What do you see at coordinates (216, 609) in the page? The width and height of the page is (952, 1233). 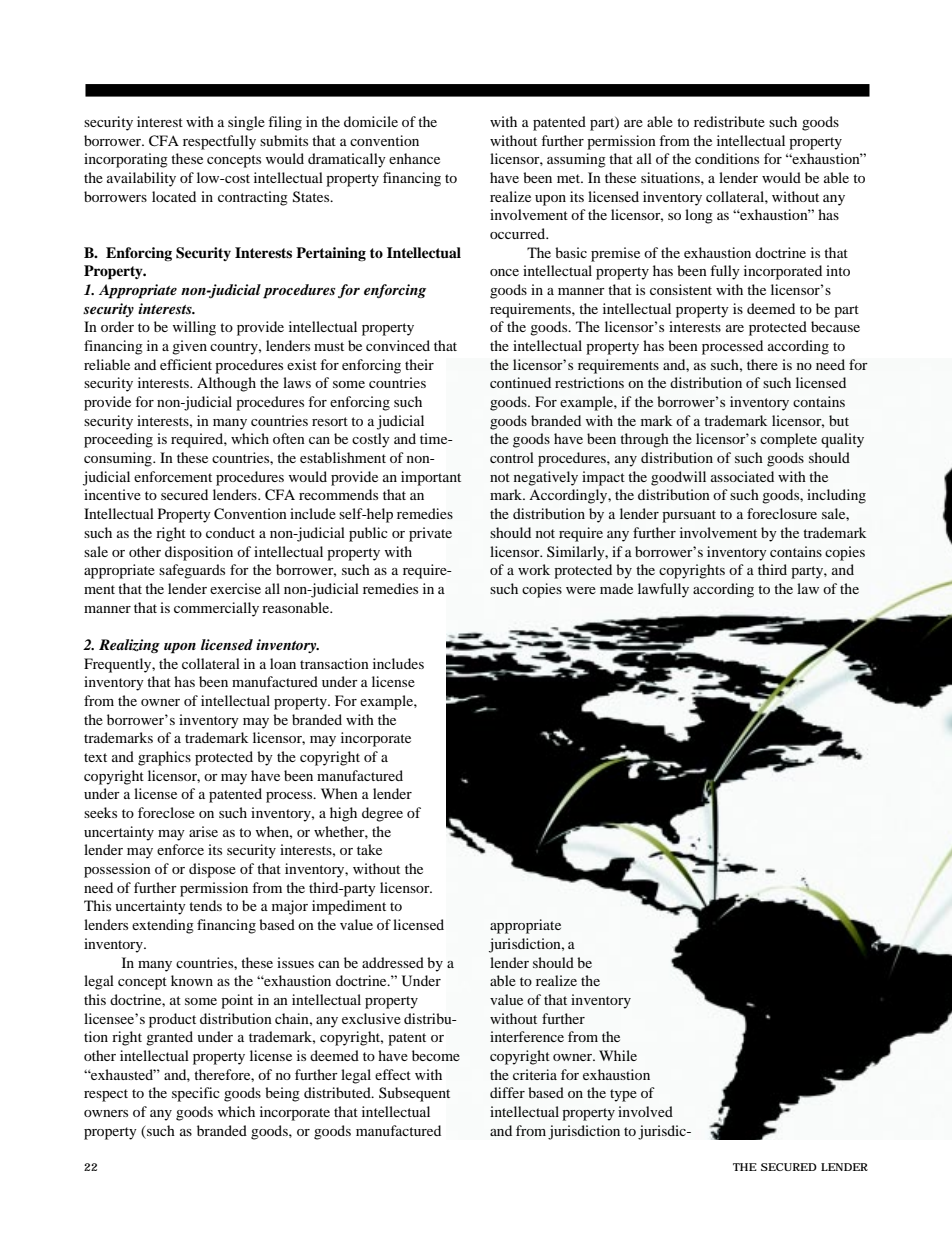 I see `commercially` at bounding box center [216, 609].
